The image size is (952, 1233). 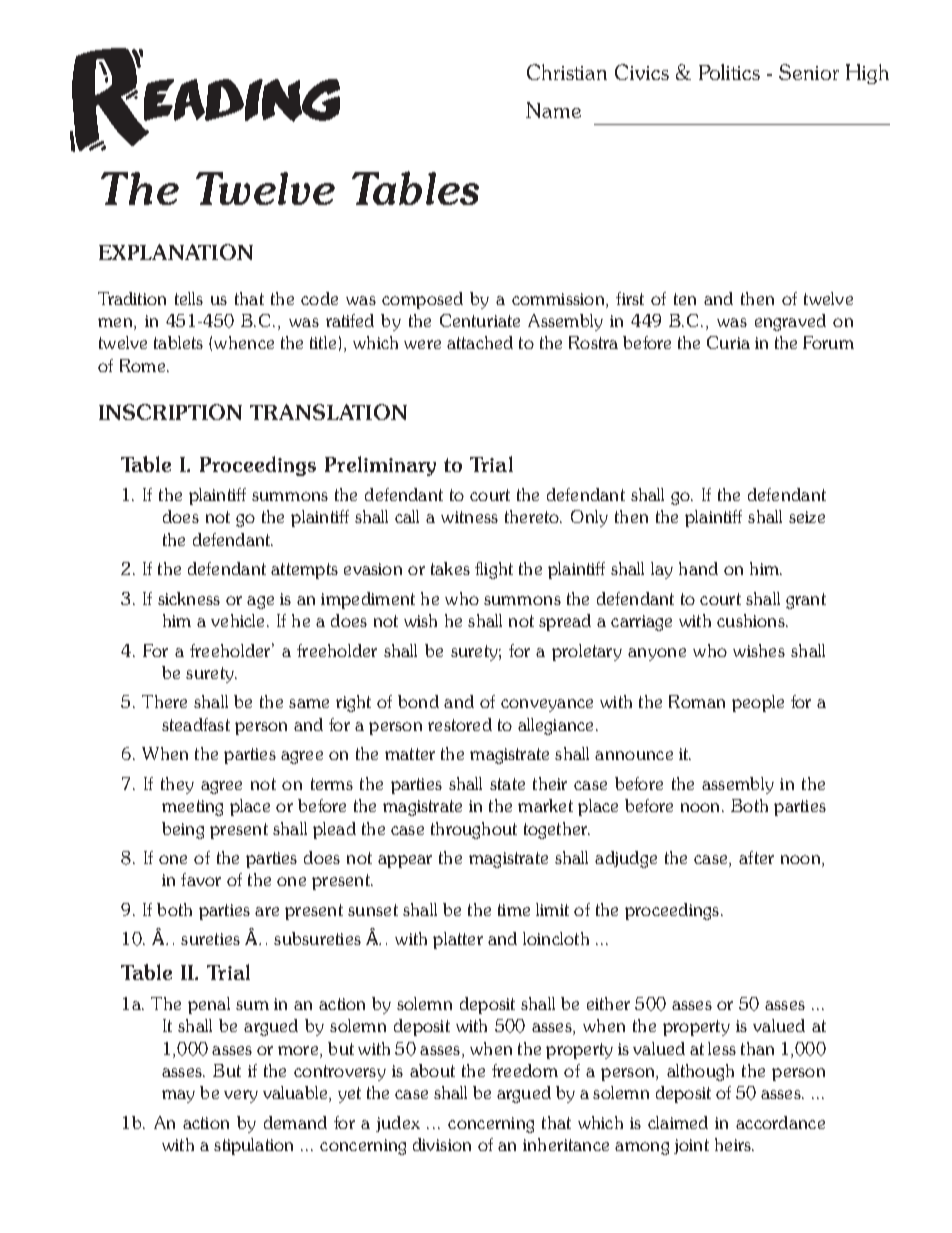 I want to click on very, so click(x=241, y=1096).
